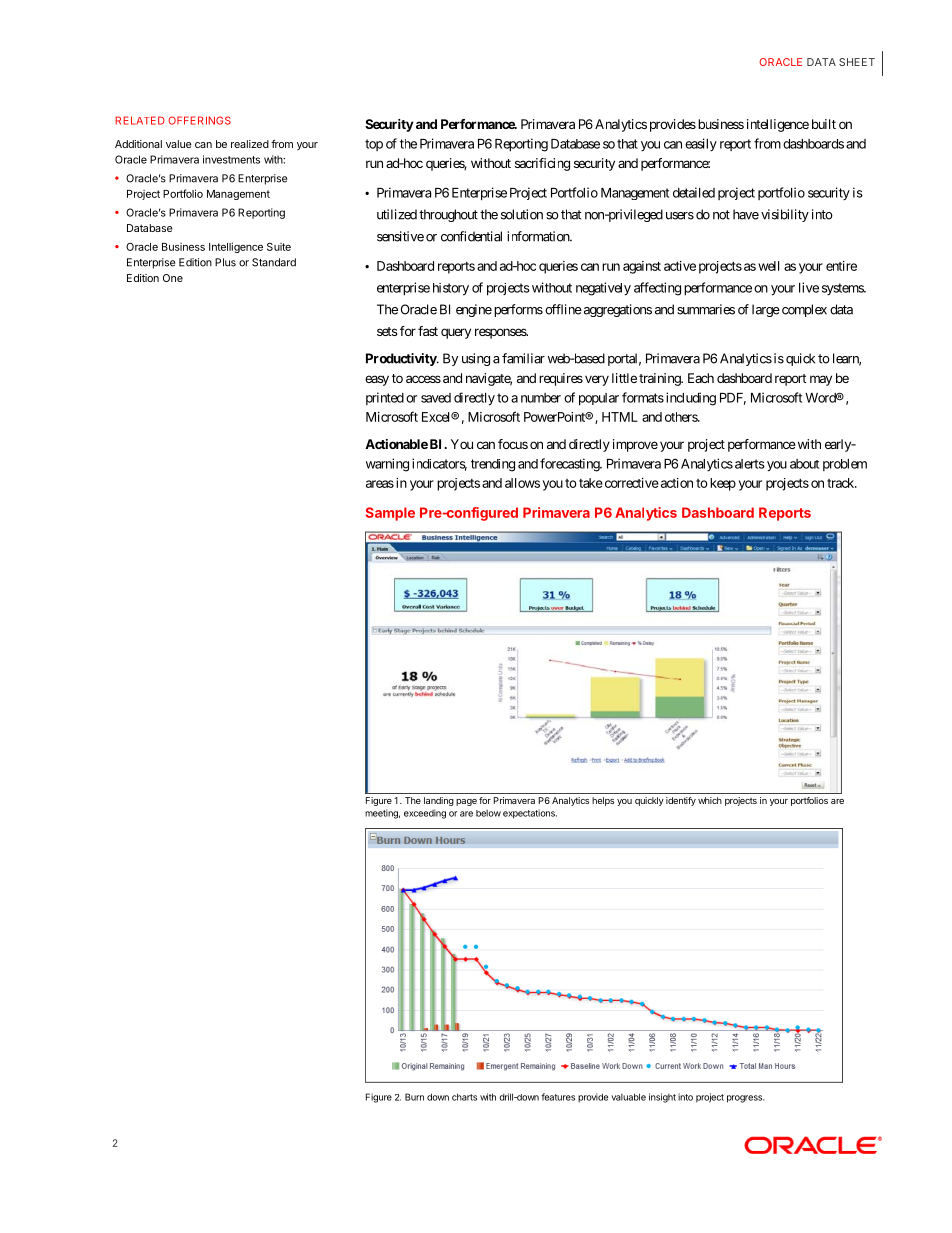  What do you see at coordinates (488, 813) in the image?
I see `below` at bounding box center [488, 813].
